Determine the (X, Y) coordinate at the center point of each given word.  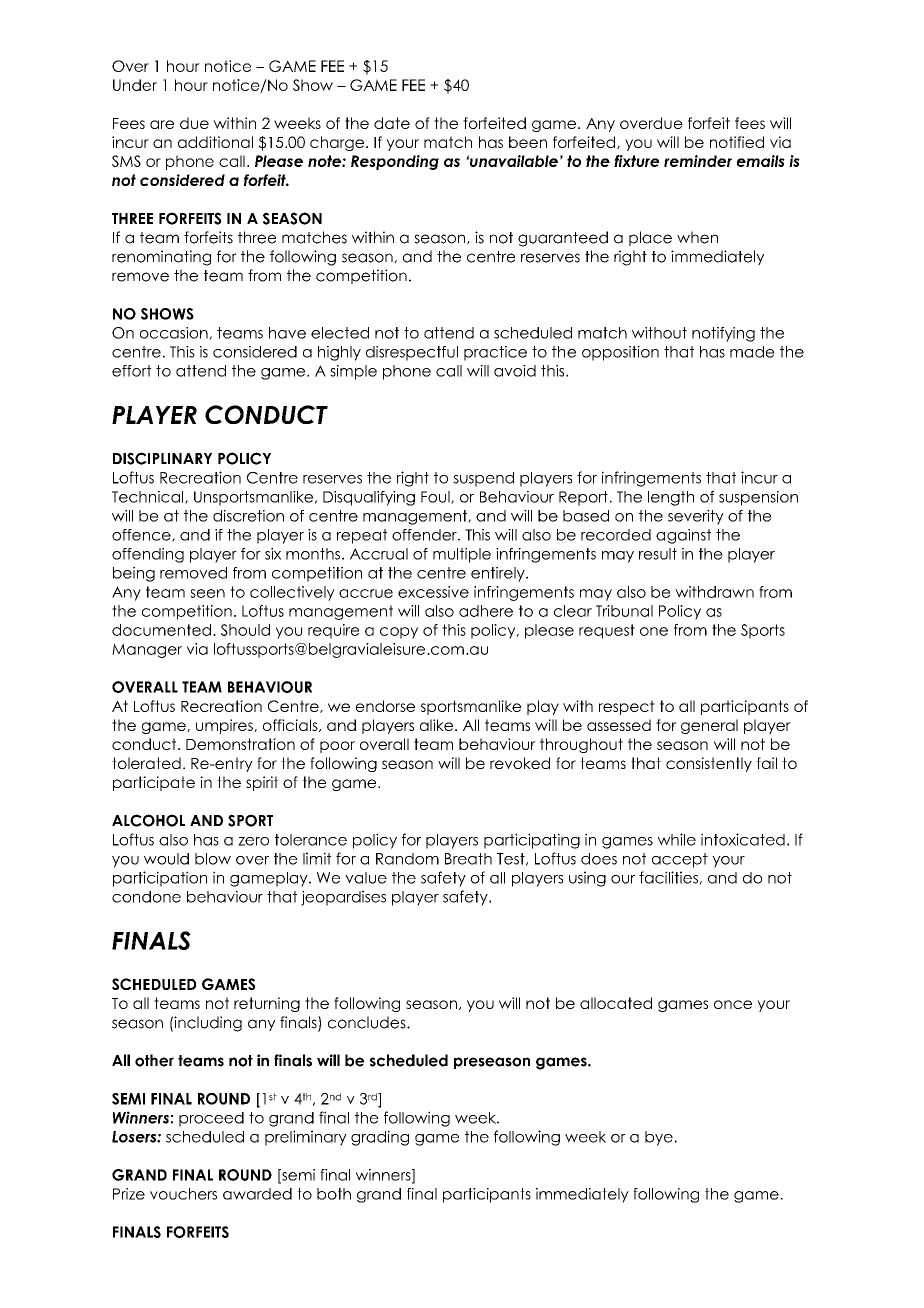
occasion (175, 333)
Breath (468, 859)
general (709, 726)
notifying (723, 334)
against (683, 536)
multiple (462, 555)
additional (215, 142)
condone (146, 897)
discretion (248, 516)
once (733, 1004)
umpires (225, 726)
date (392, 123)
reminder (698, 161)
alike (436, 725)
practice (495, 353)
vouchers (183, 1194)
